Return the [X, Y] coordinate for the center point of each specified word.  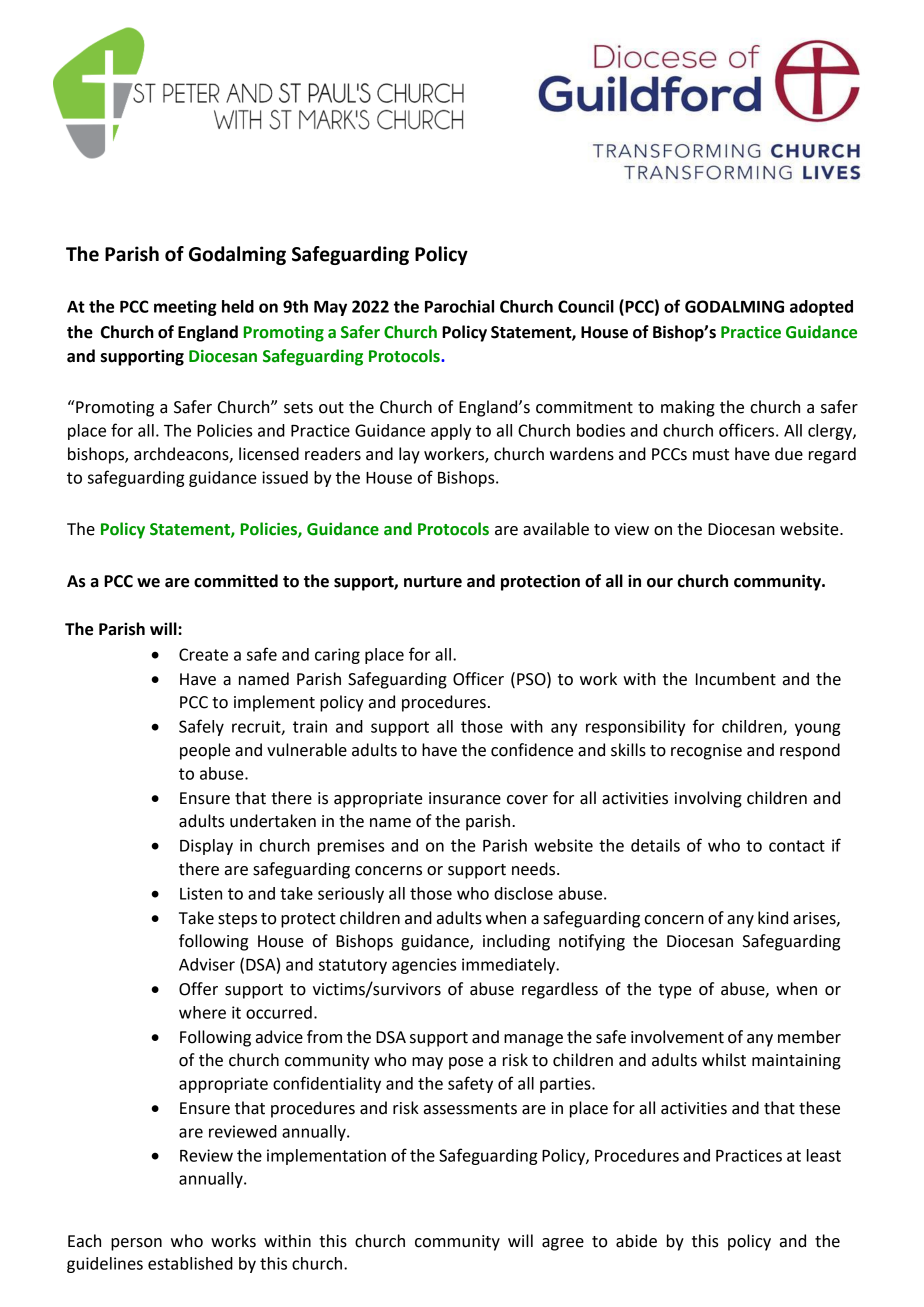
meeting [185, 308]
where [202, 1012]
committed [236, 581]
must [711, 455]
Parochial [459, 306]
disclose [523, 893]
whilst [724, 1060]
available [556, 529]
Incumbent [736, 679]
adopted [821, 308]
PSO [532, 679]
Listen [201, 893]
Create [203, 654]
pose [466, 1063]
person [136, 1244]
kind [773, 918]
